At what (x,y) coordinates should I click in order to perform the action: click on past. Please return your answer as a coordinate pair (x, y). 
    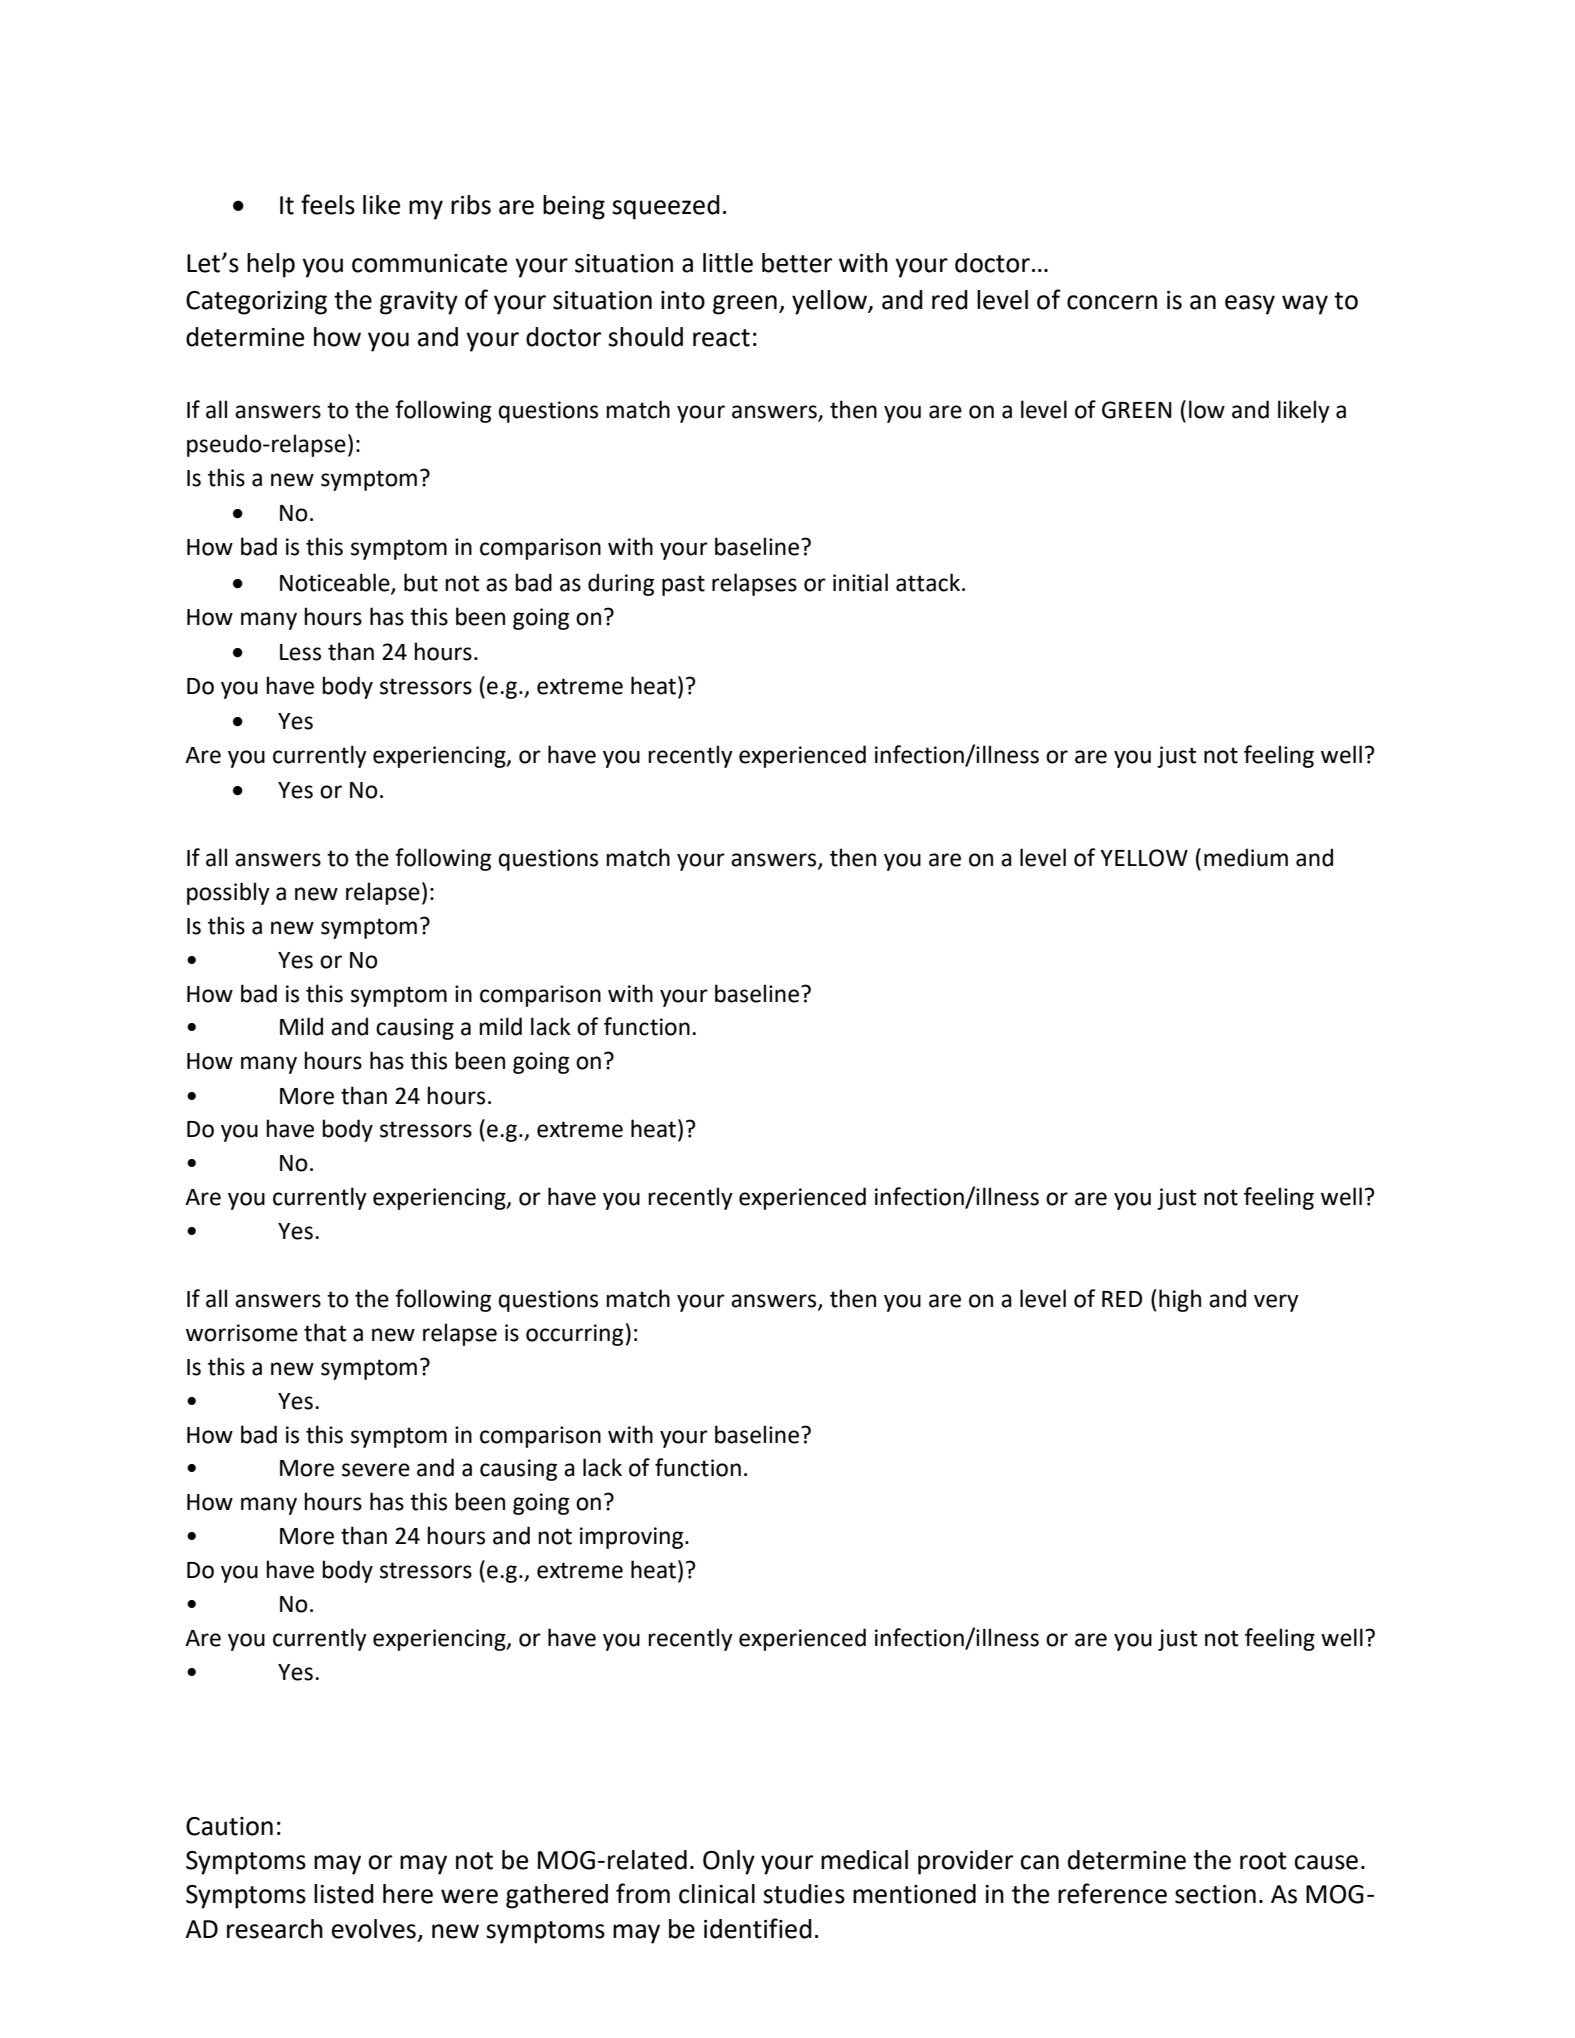
    Looking at the image, I should click on (683, 585).
